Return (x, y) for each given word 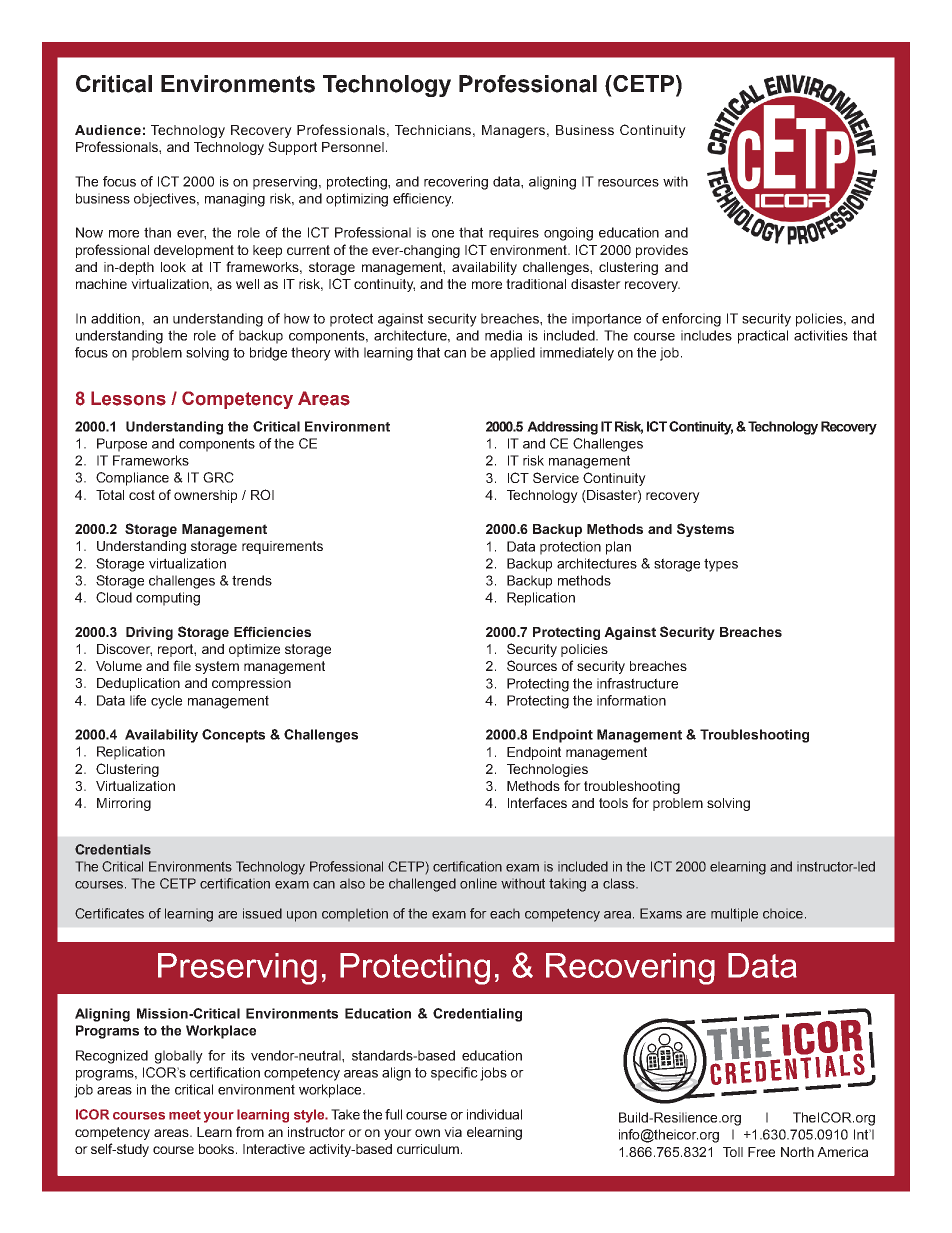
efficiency (423, 200)
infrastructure (637, 683)
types (721, 565)
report (177, 650)
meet (185, 1115)
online (478, 883)
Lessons (128, 398)
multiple (734, 915)
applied (512, 354)
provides (662, 251)
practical (763, 337)
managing (235, 200)
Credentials (113, 849)
